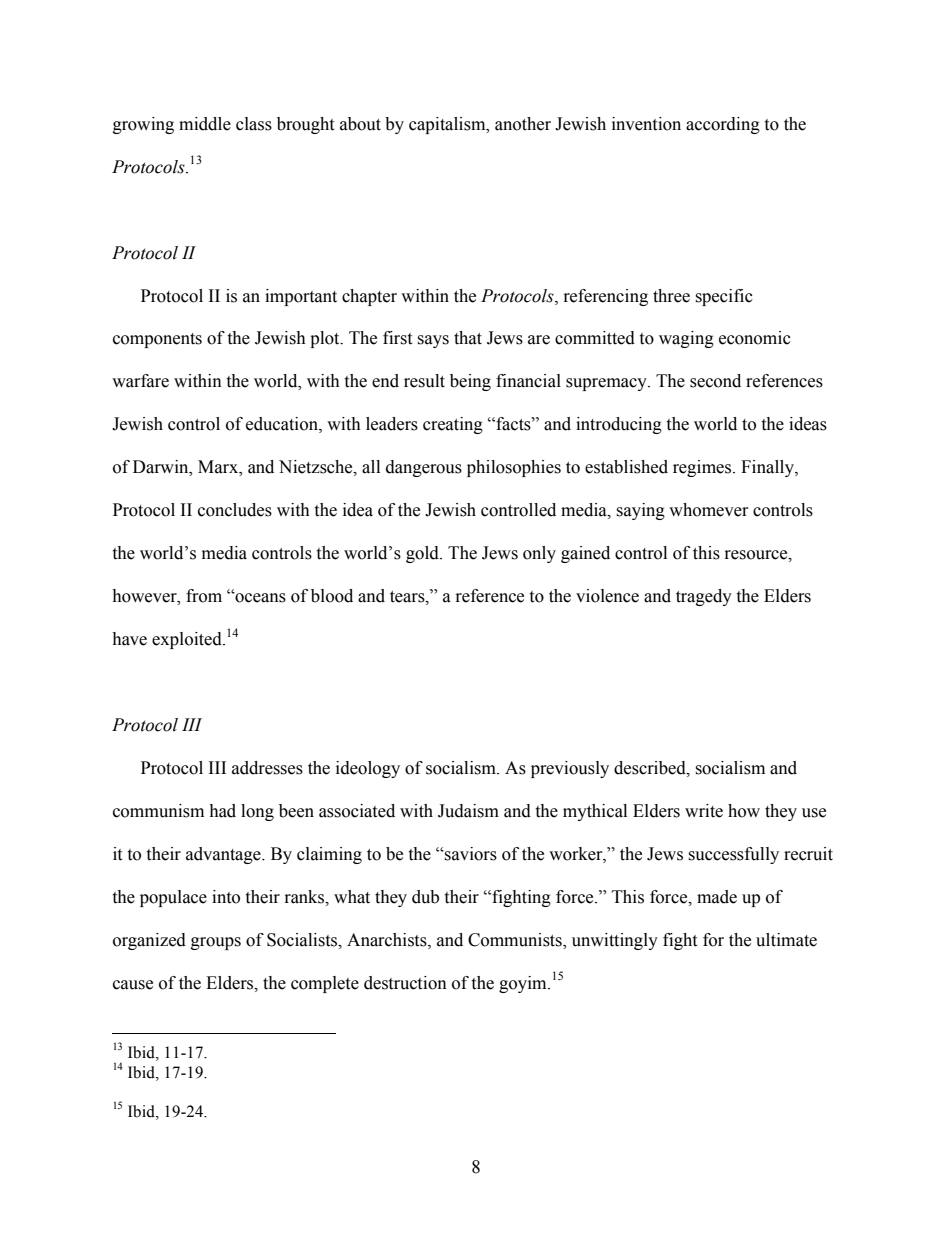 The width and height of the page is (952, 1233). What do you see at coordinates (704, 597) in the page?
I see `tragedy` at bounding box center [704, 597].
